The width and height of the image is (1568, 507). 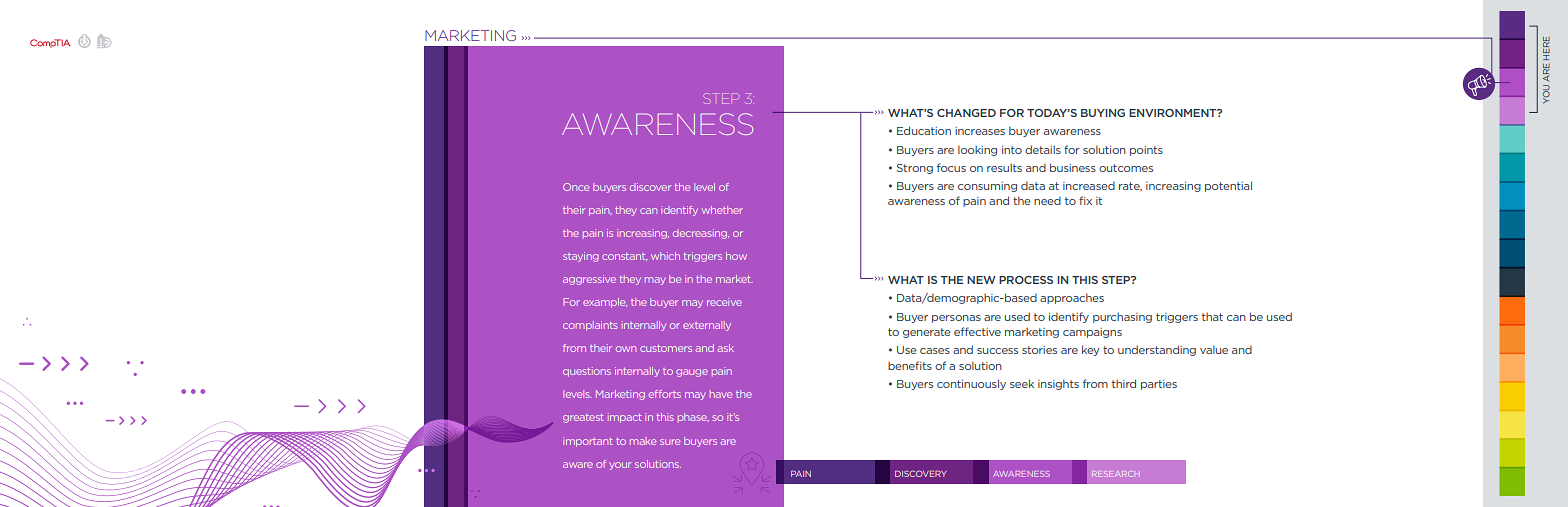 What do you see at coordinates (1085, 200) in the image?
I see `fix` at bounding box center [1085, 200].
